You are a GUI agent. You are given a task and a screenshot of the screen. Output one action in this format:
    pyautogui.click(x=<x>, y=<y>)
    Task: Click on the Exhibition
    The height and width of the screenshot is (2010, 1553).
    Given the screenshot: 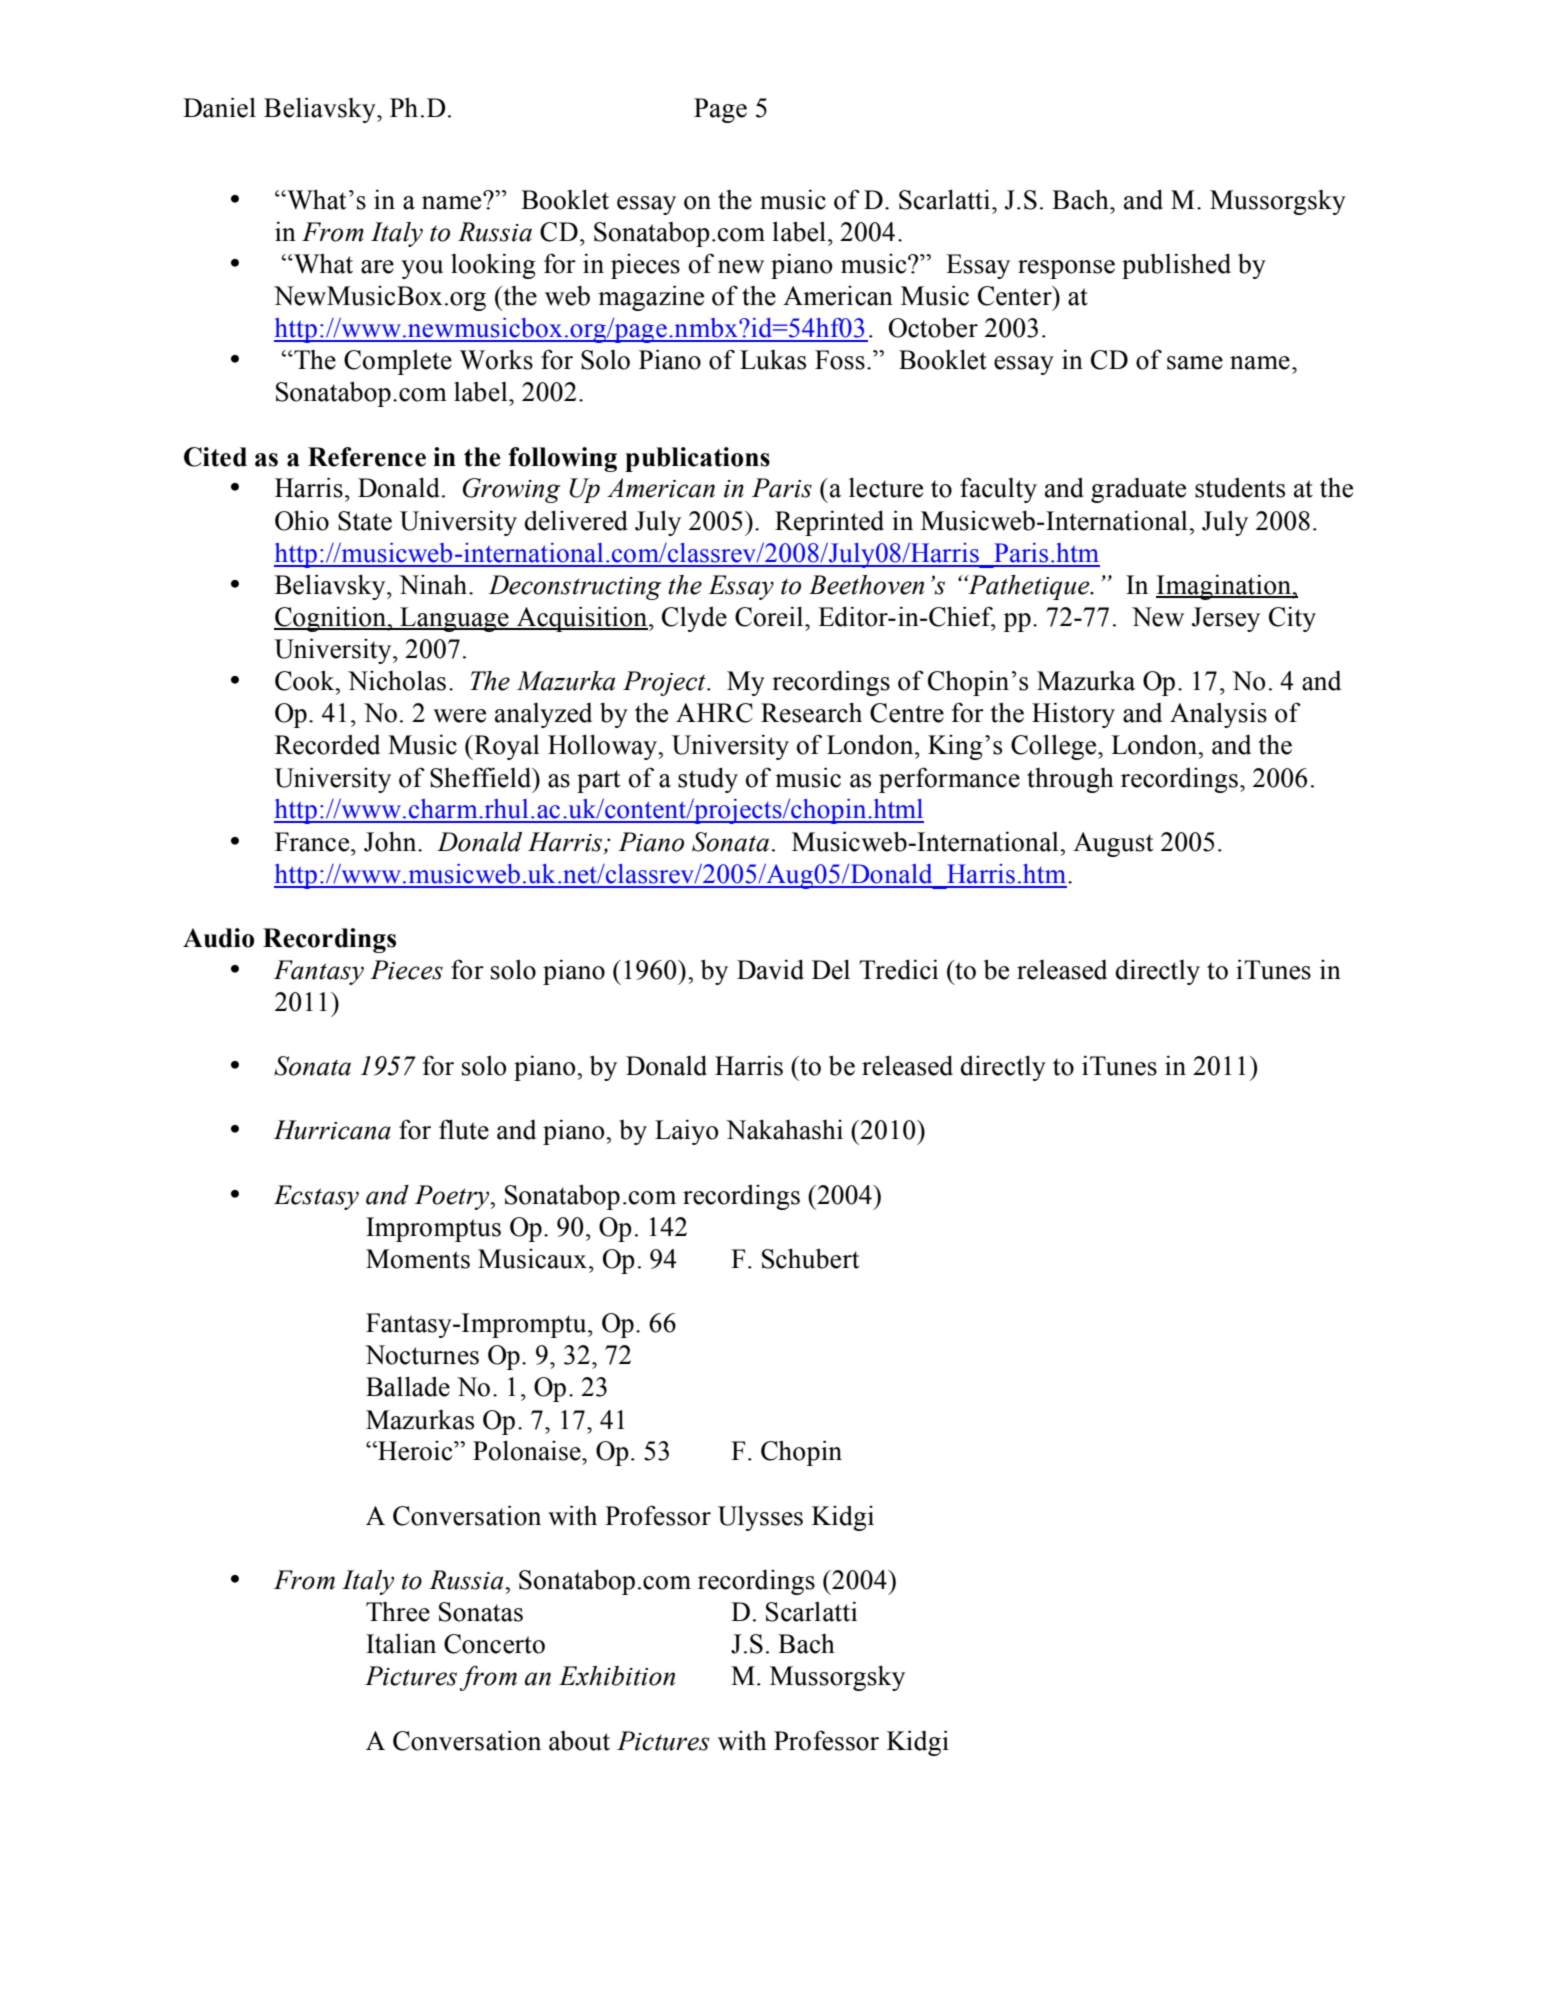 What is the action you would take?
    pyautogui.click(x=617, y=1676)
